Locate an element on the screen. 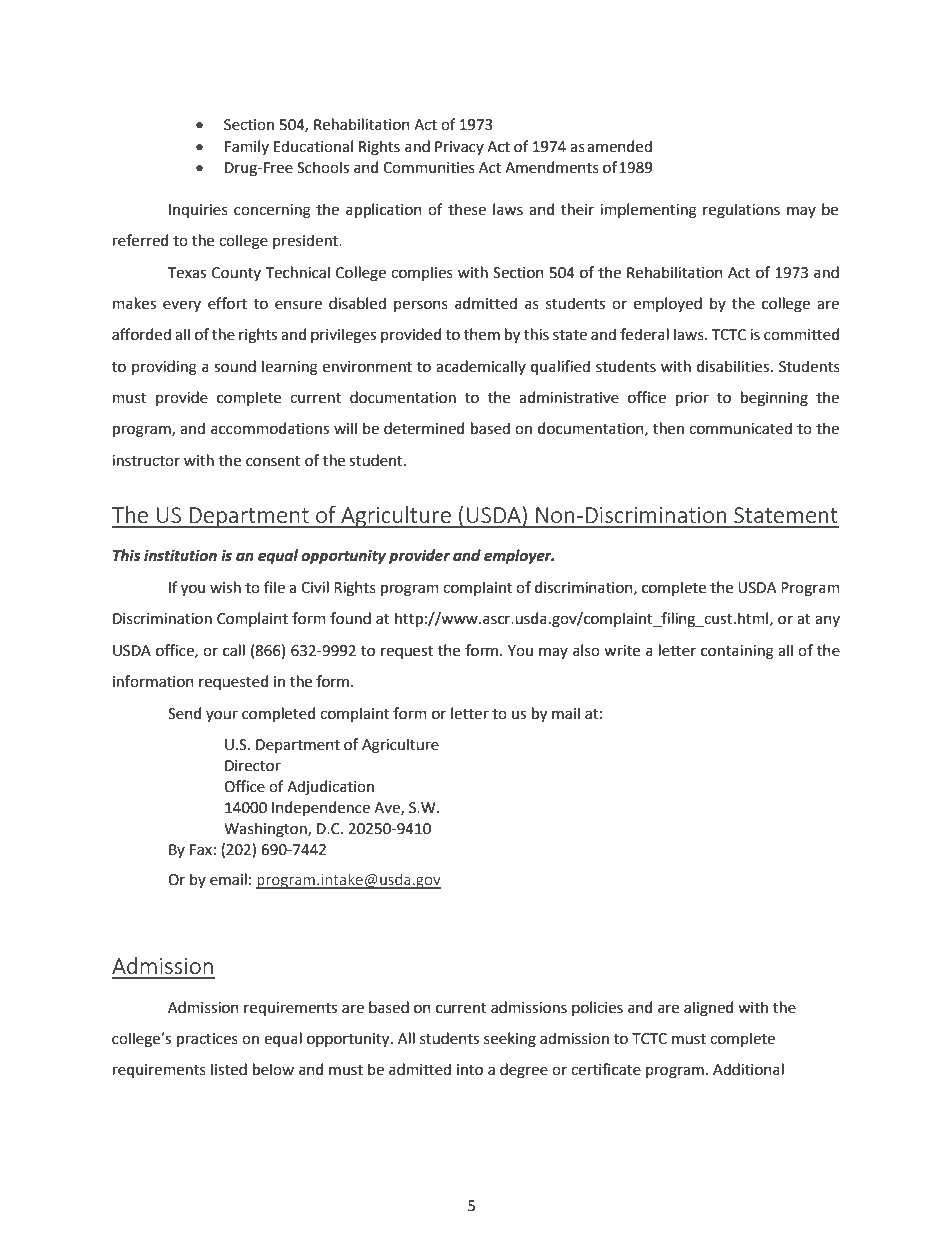  seeking is located at coordinates (510, 1040).
